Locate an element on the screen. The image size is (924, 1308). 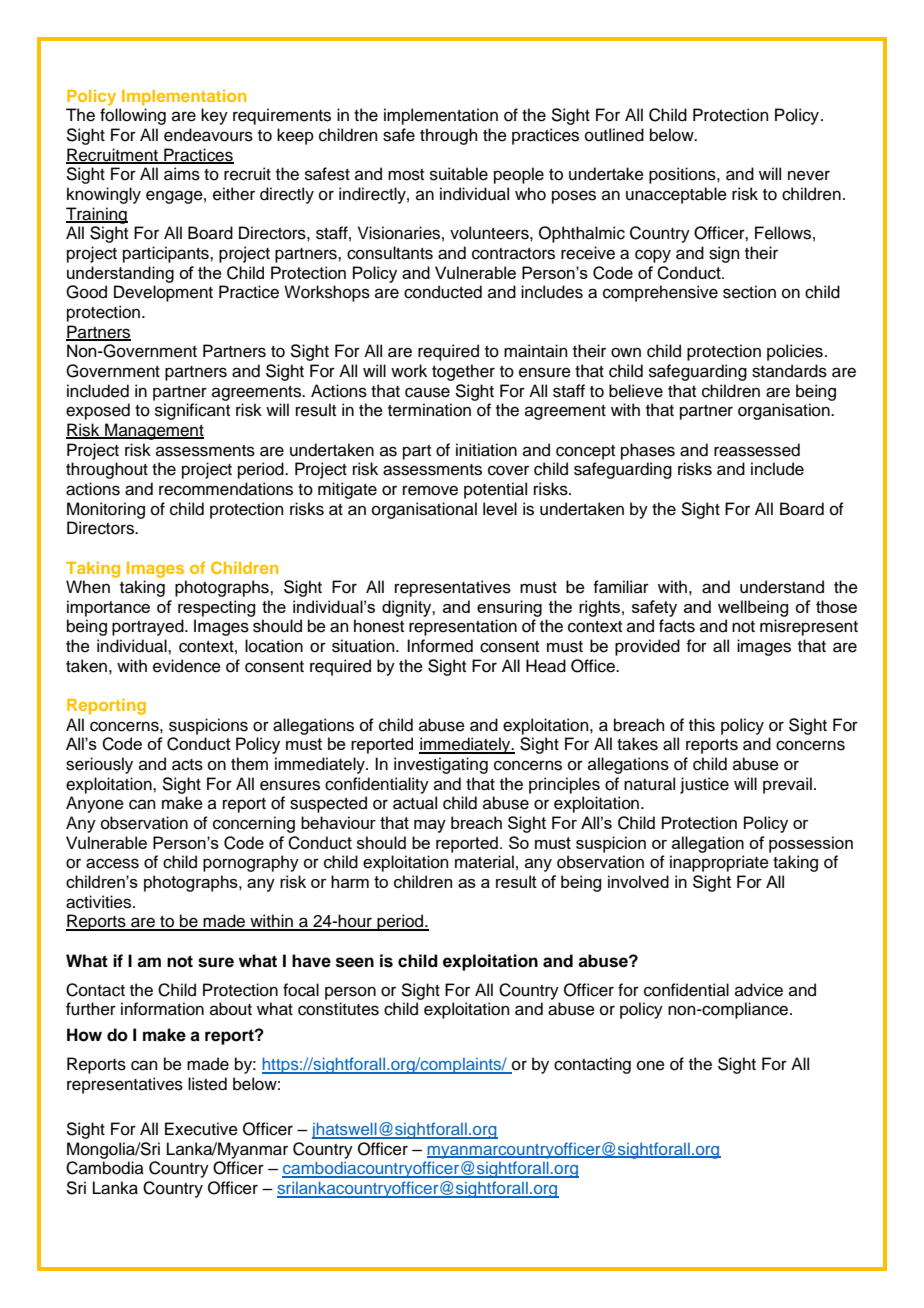
suitable is located at coordinates (459, 174).
